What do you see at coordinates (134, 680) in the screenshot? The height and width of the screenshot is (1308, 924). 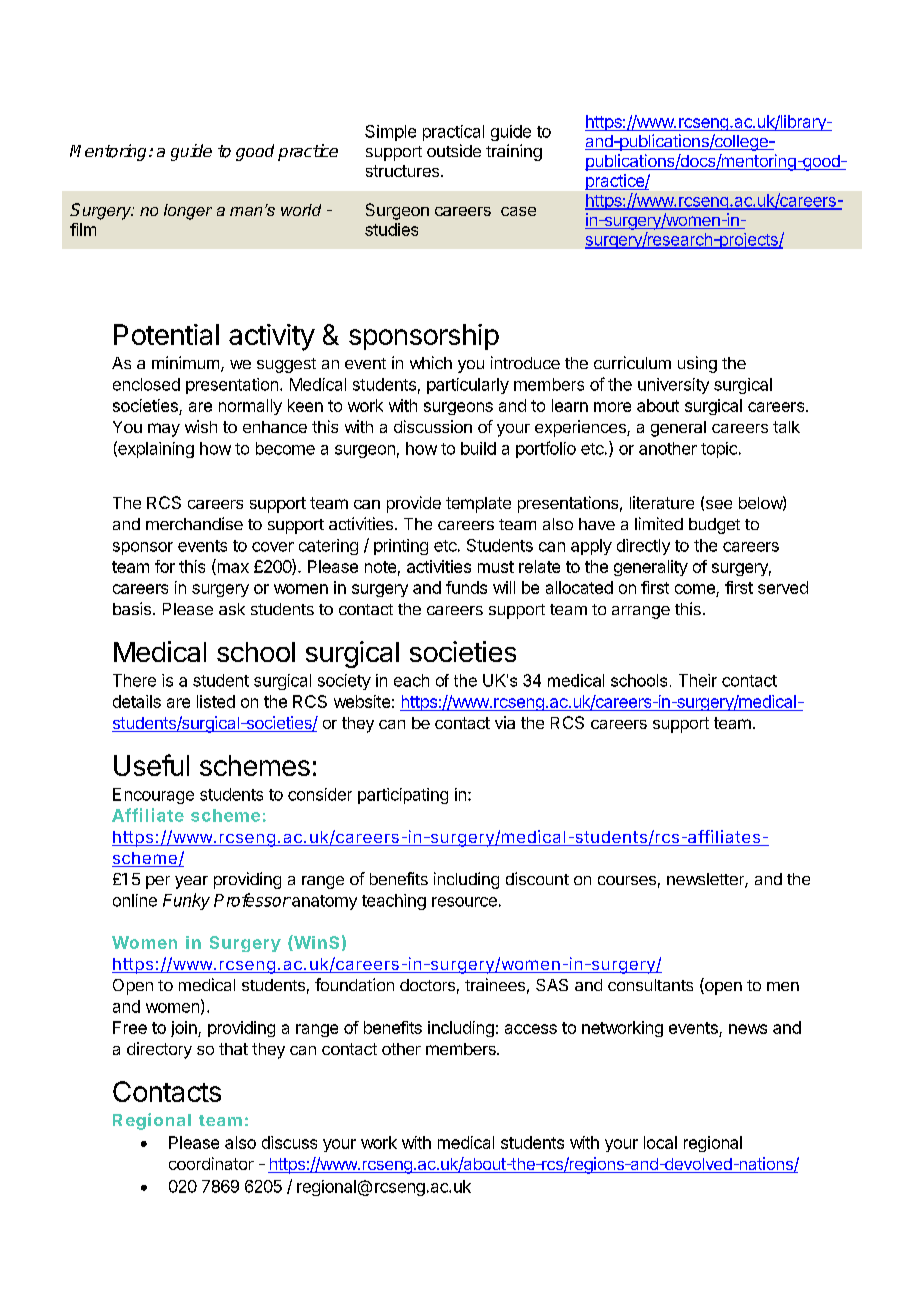 I see `There` at bounding box center [134, 680].
